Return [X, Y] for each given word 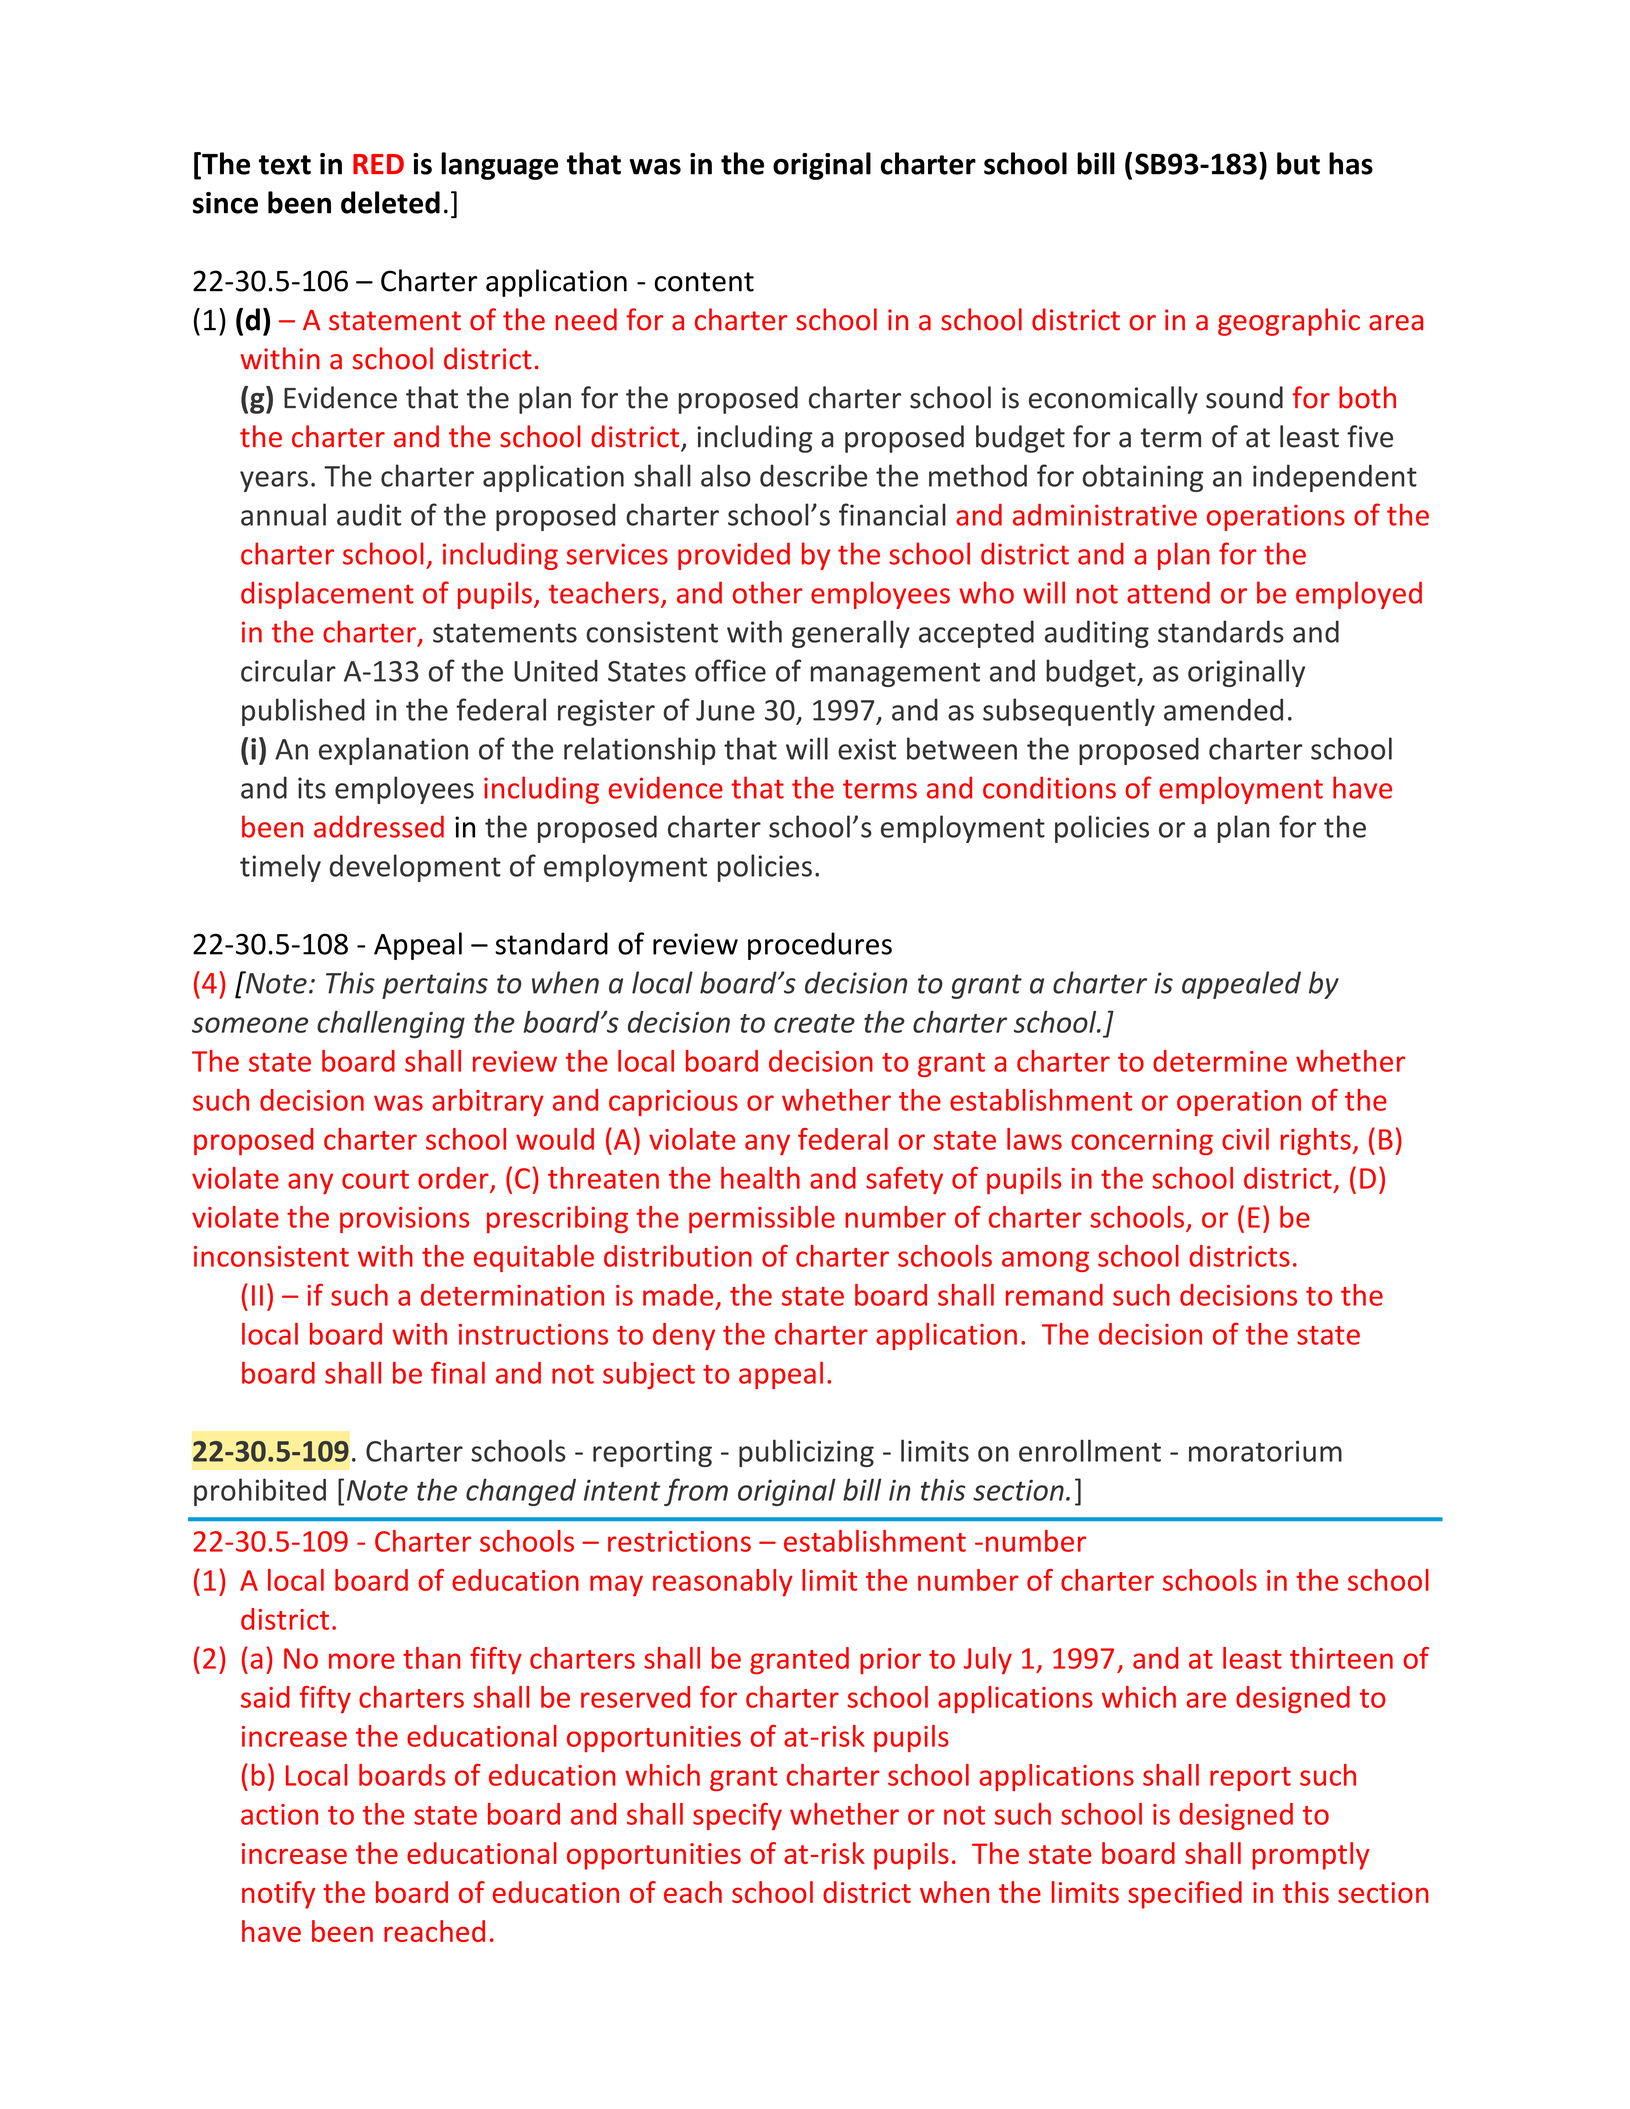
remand [1054, 1295]
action [279, 1814]
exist [867, 749]
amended [1223, 709]
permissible [762, 1219]
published [303, 712]
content [704, 282]
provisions [404, 1220]
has [1351, 163]
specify [737, 1816]
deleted [390, 202]
